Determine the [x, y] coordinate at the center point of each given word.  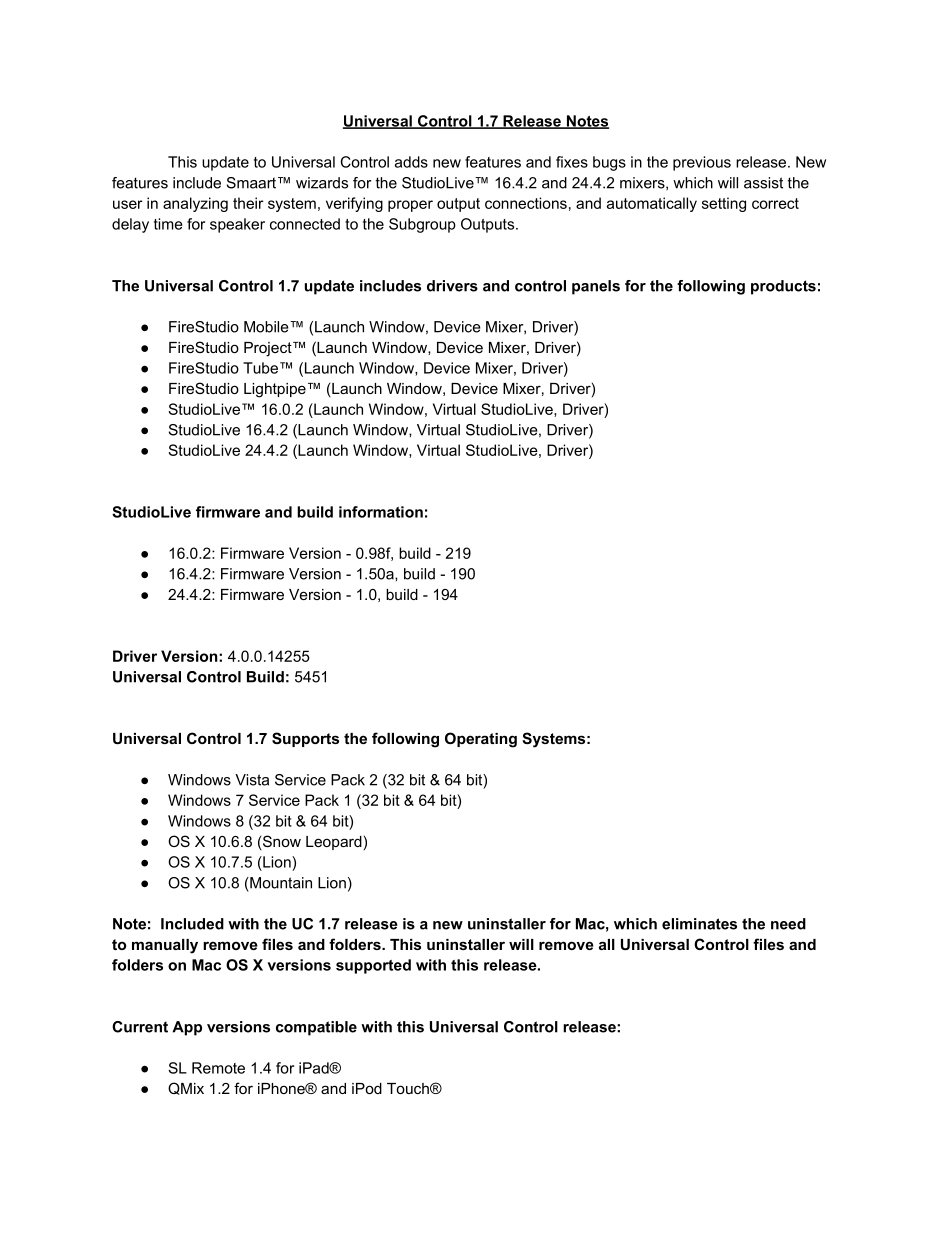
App [187, 1028]
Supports [305, 739]
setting [724, 204]
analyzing [195, 204]
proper [410, 206]
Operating [481, 740]
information [381, 512]
